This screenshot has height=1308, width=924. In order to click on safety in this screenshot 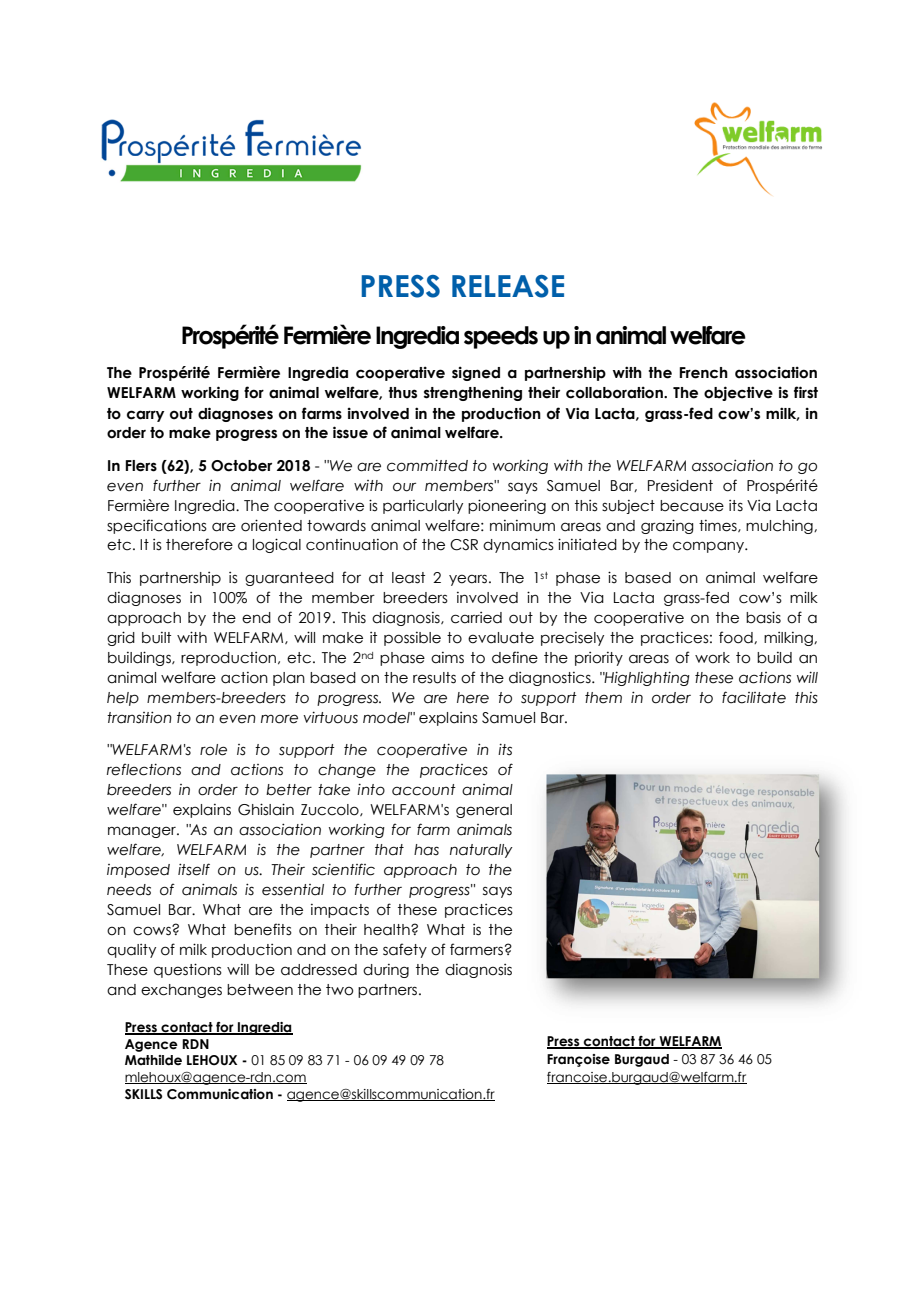, I will do `click(405, 950)`.
